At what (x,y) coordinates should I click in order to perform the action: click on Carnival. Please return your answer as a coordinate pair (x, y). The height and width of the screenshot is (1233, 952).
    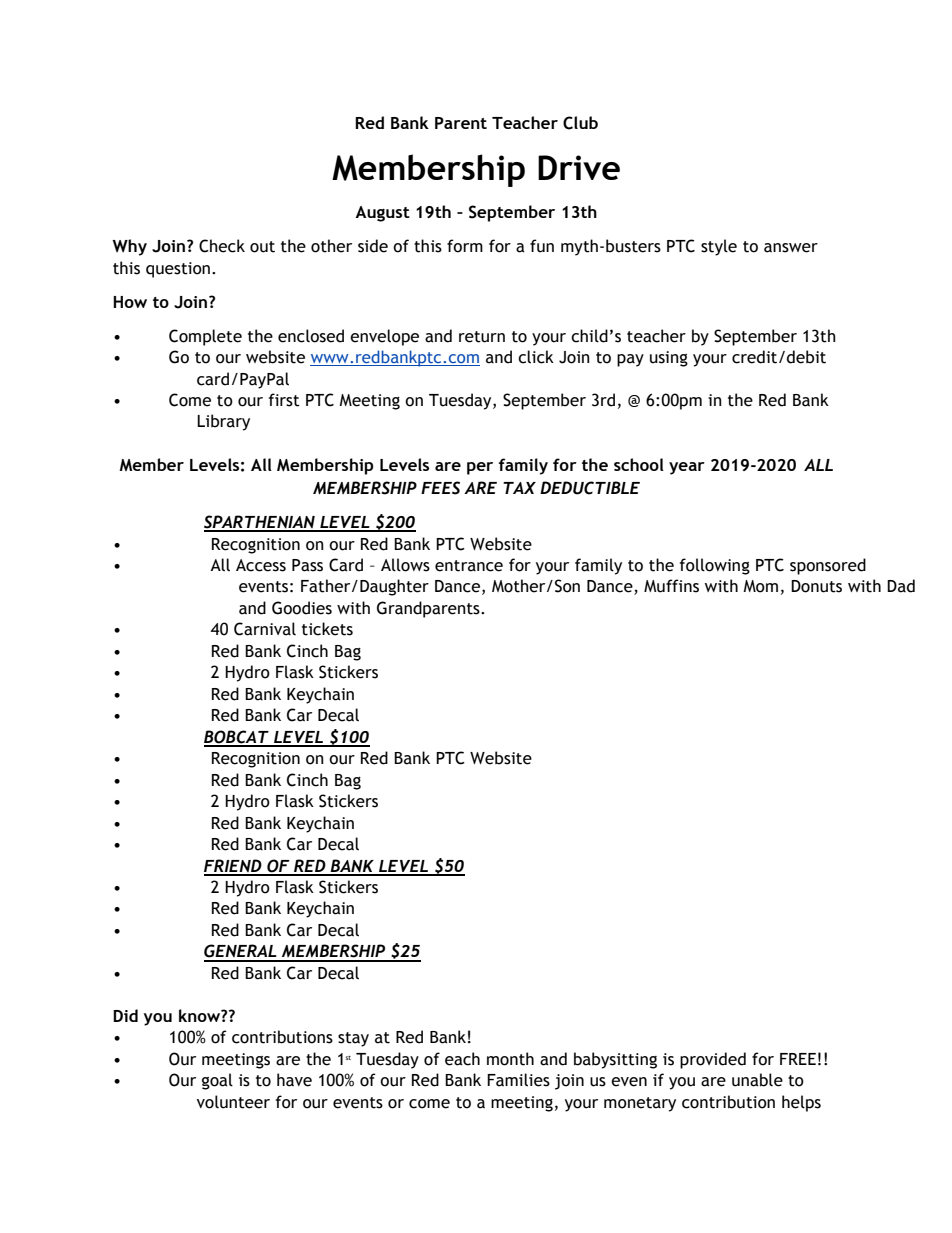
    Looking at the image, I should click on (265, 629).
